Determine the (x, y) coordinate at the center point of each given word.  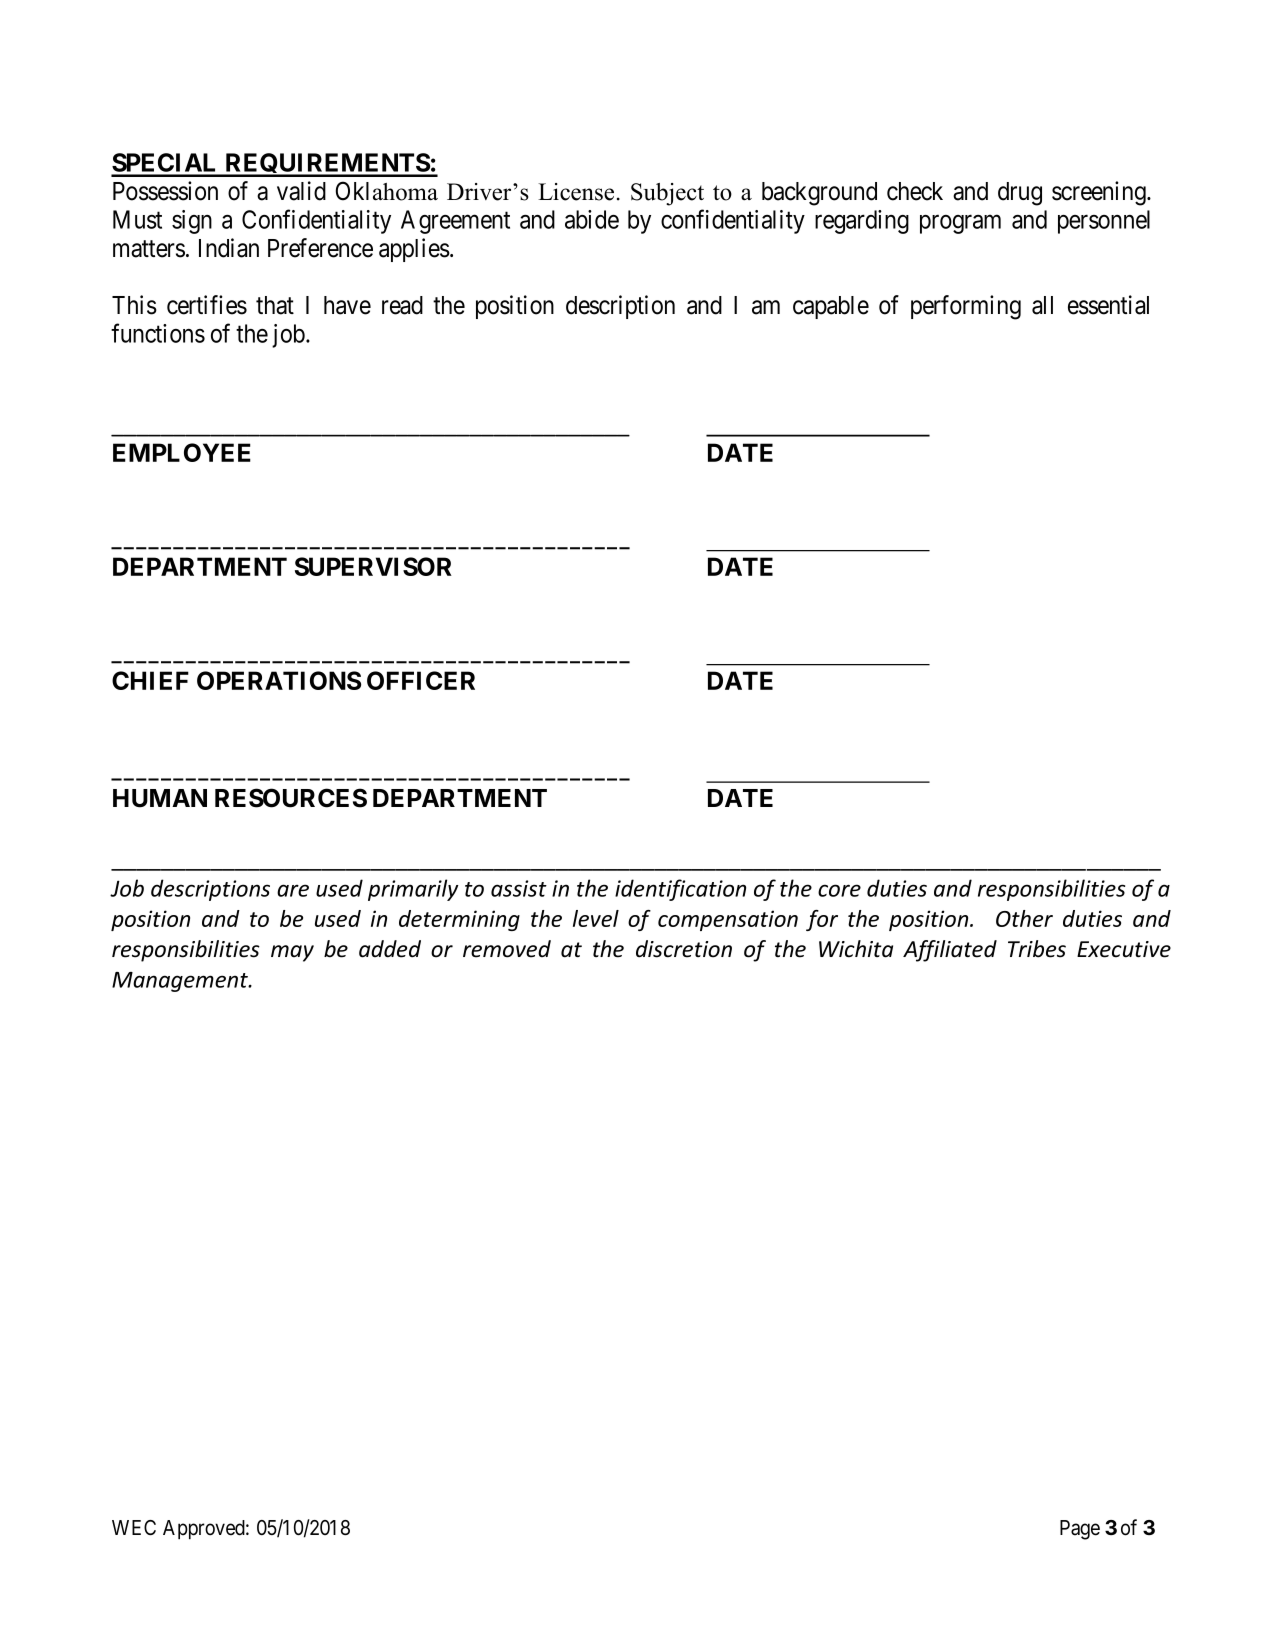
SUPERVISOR (373, 566)
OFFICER (421, 680)
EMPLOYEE (182, 452)
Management (181, 982)
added (390, 949)
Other (1024, 918)
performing (966, 307)
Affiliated (950, 951)
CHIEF (150, 680)
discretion (684, 949)
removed (507, 949)
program (960, 224)
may (292, 953)
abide (592, 219)
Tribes (1037, 949)
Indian (229, 248)
